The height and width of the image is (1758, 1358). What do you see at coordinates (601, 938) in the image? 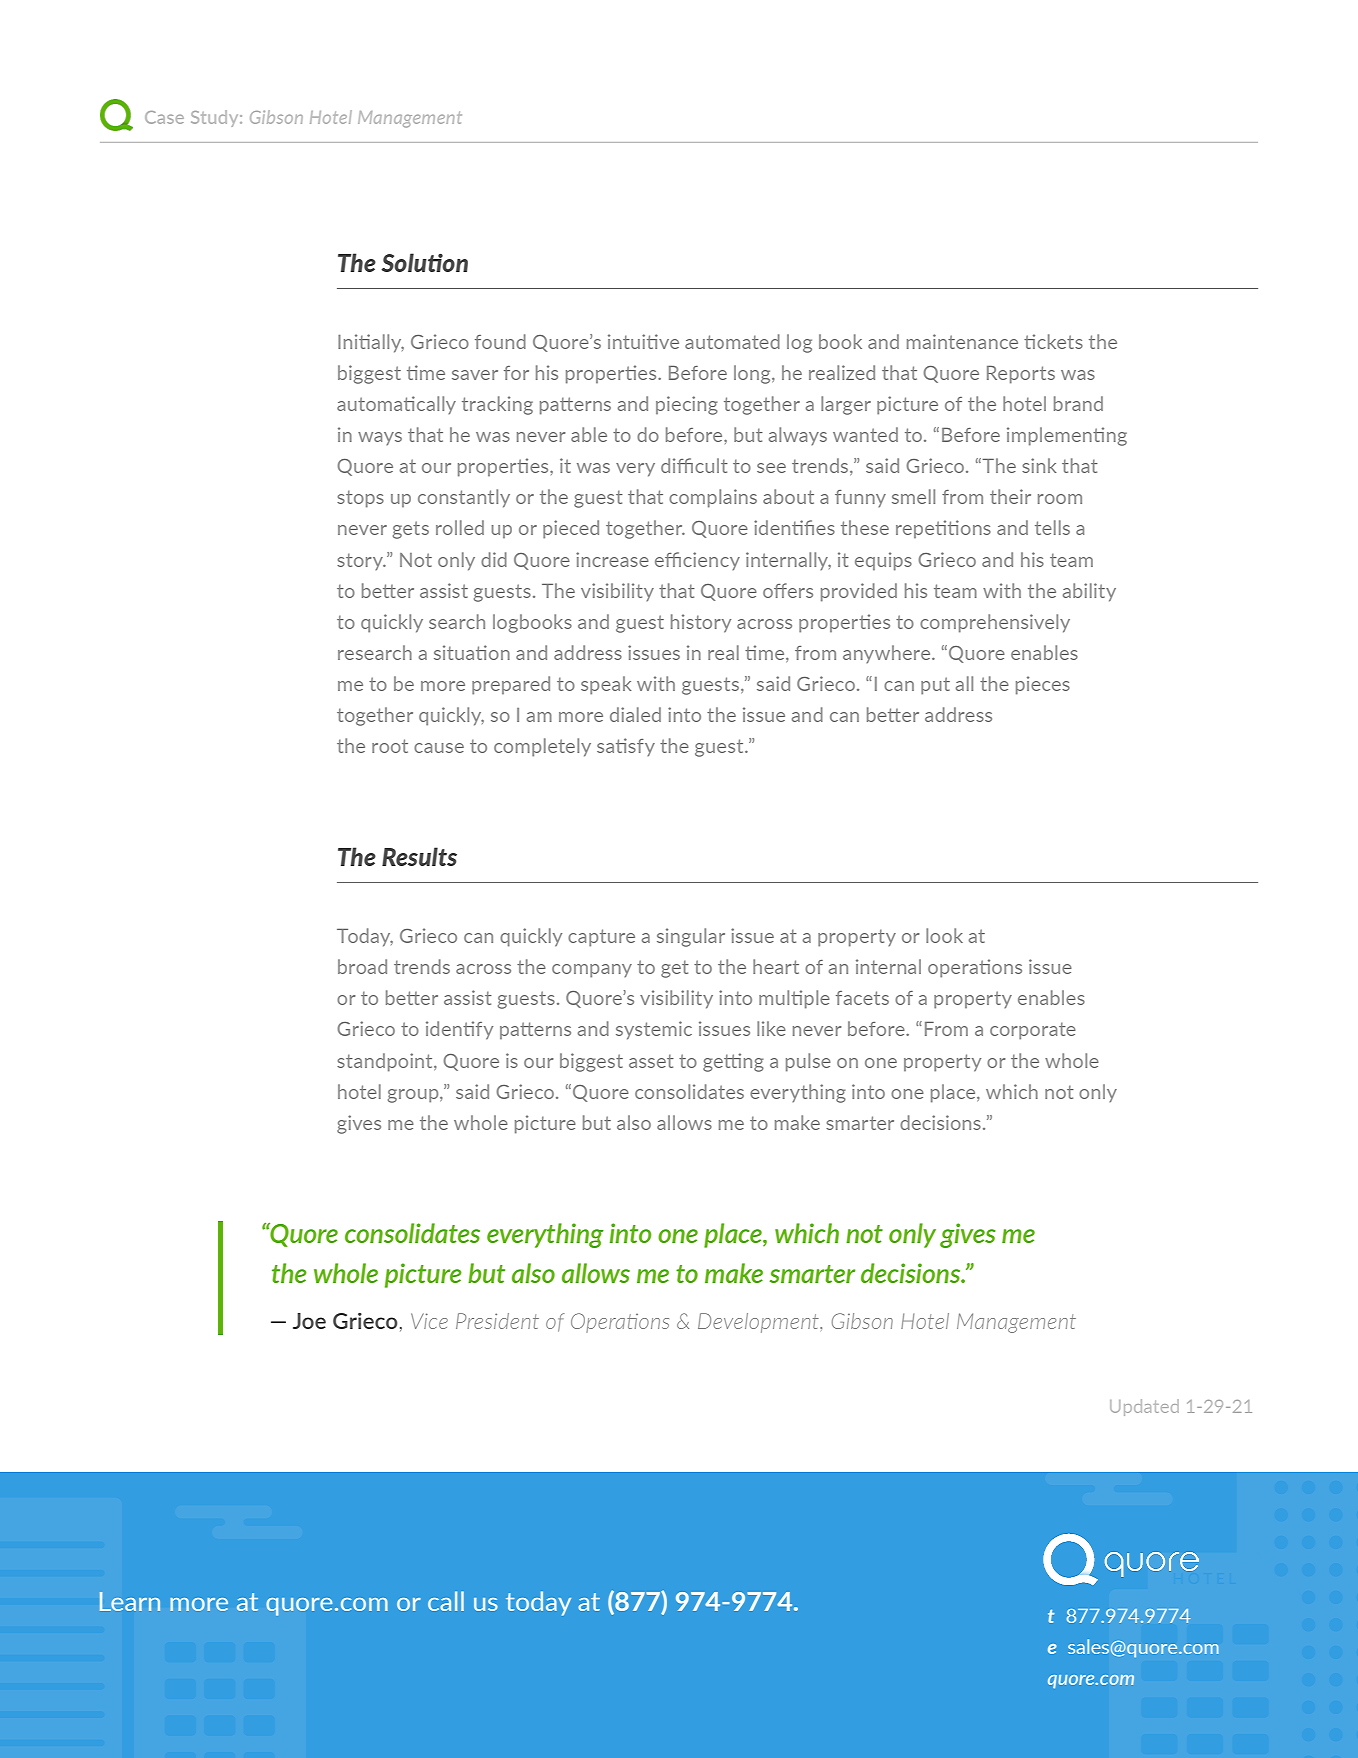
I see `capture` at bounding box center [601, 938].
